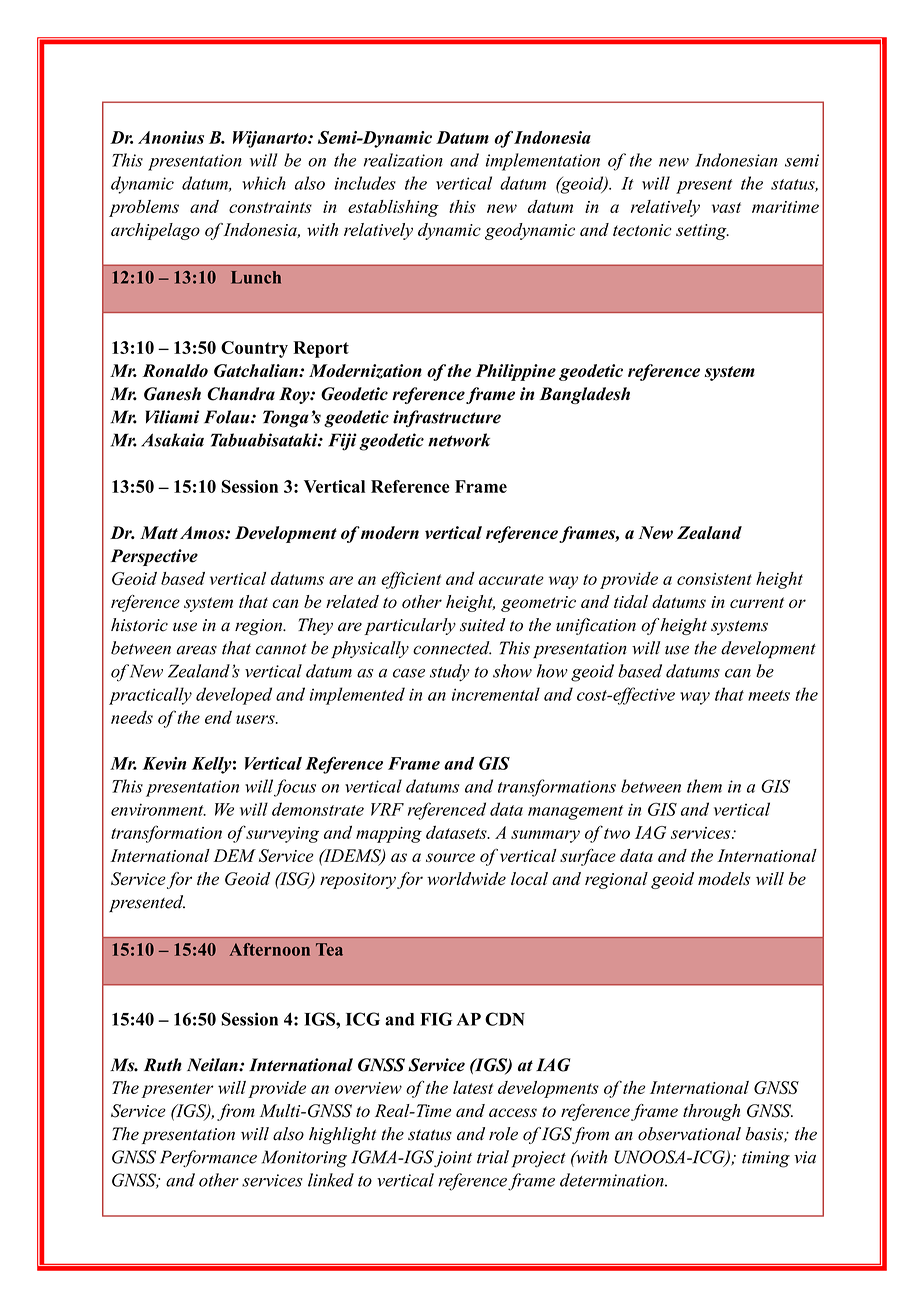 The image size is (924, 1308). I want to click on Bangladesh, so click(585, 395).
